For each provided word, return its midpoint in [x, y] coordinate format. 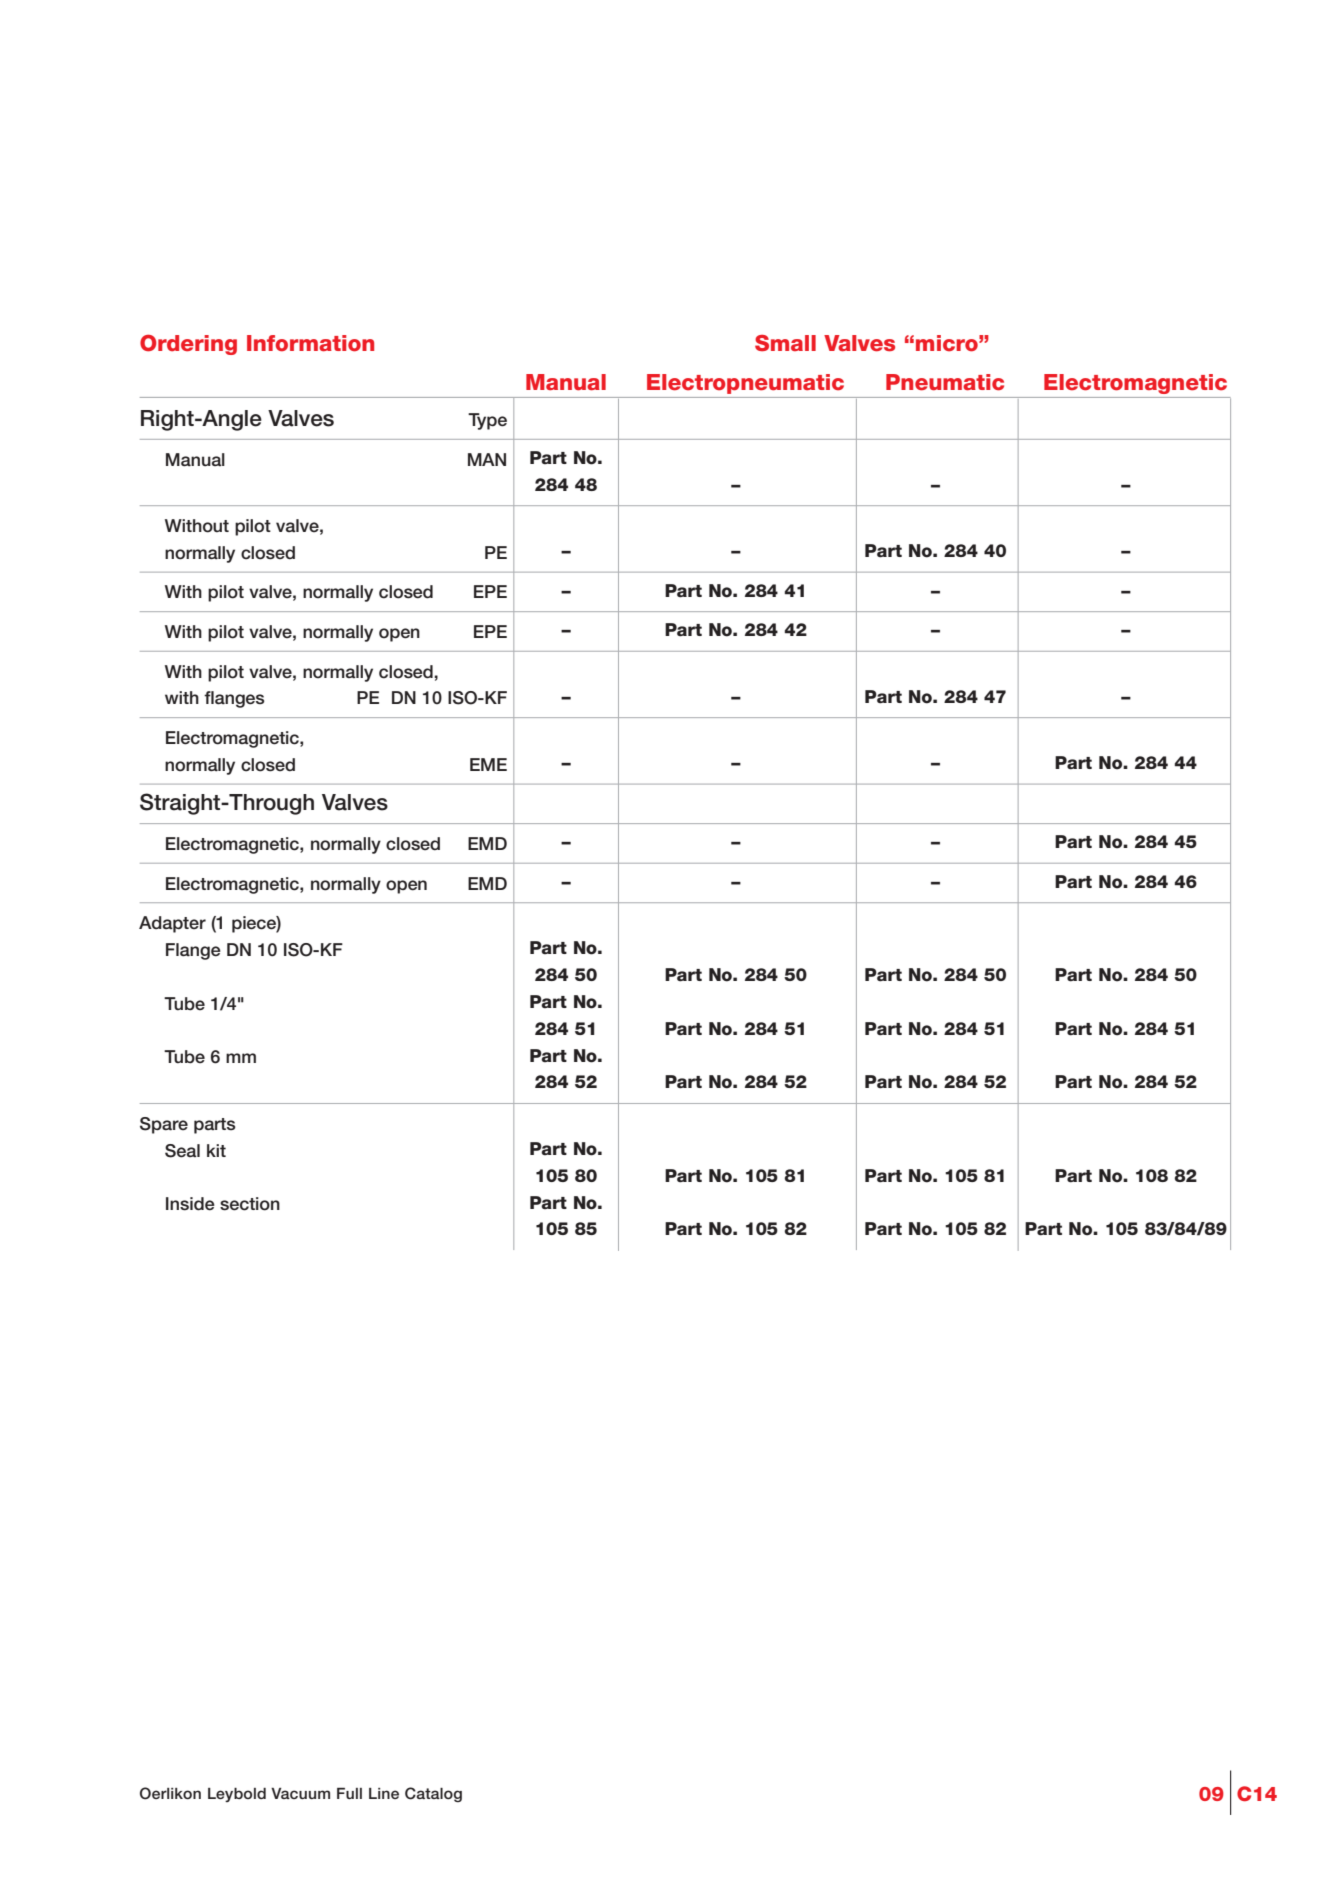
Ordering [188, 345]
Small [785, 343]
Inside [190, 1204]
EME [488, 764]
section [250, 1204]
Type [487, 421]
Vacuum [300, 1793]
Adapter [172, 924]
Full [349, 1793]
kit [216, 1150]
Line [384, 1793]
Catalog [433, 1794]
